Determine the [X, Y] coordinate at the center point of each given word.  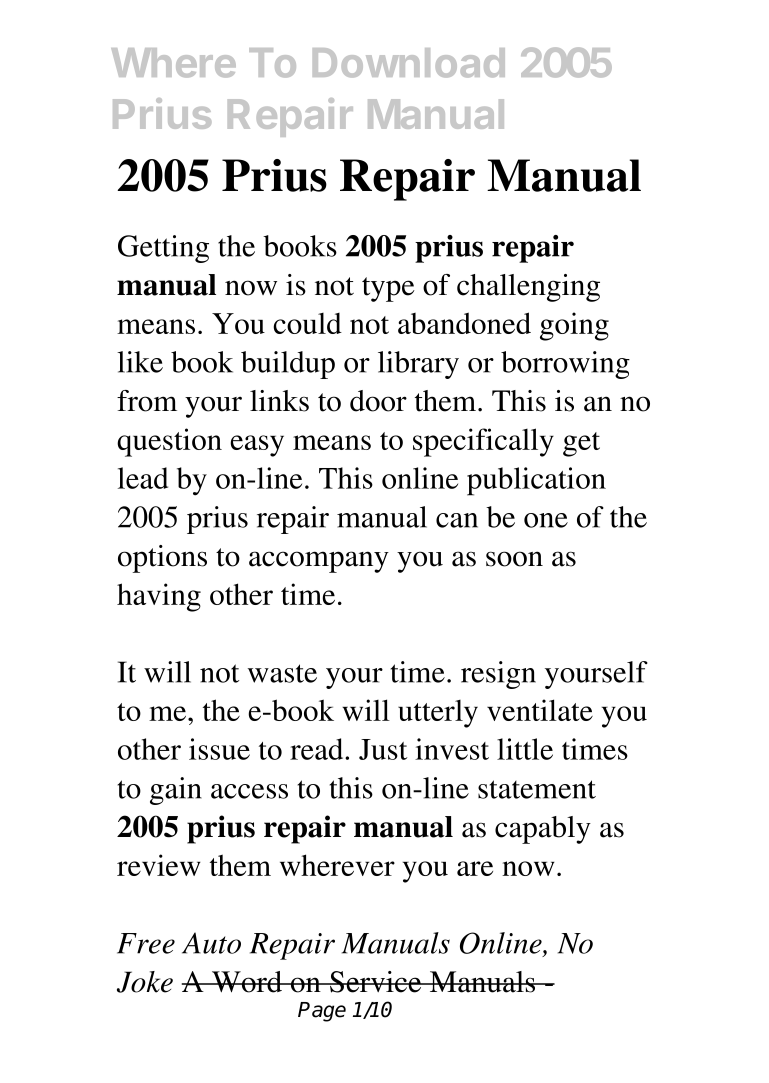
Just [383, 749]
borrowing [565, 365]
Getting [163, 249]
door [378, 401]
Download [409, 63]
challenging [528, 288]
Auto [211, 943]
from [147, 401]
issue [219, 749]
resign [498, 675]
